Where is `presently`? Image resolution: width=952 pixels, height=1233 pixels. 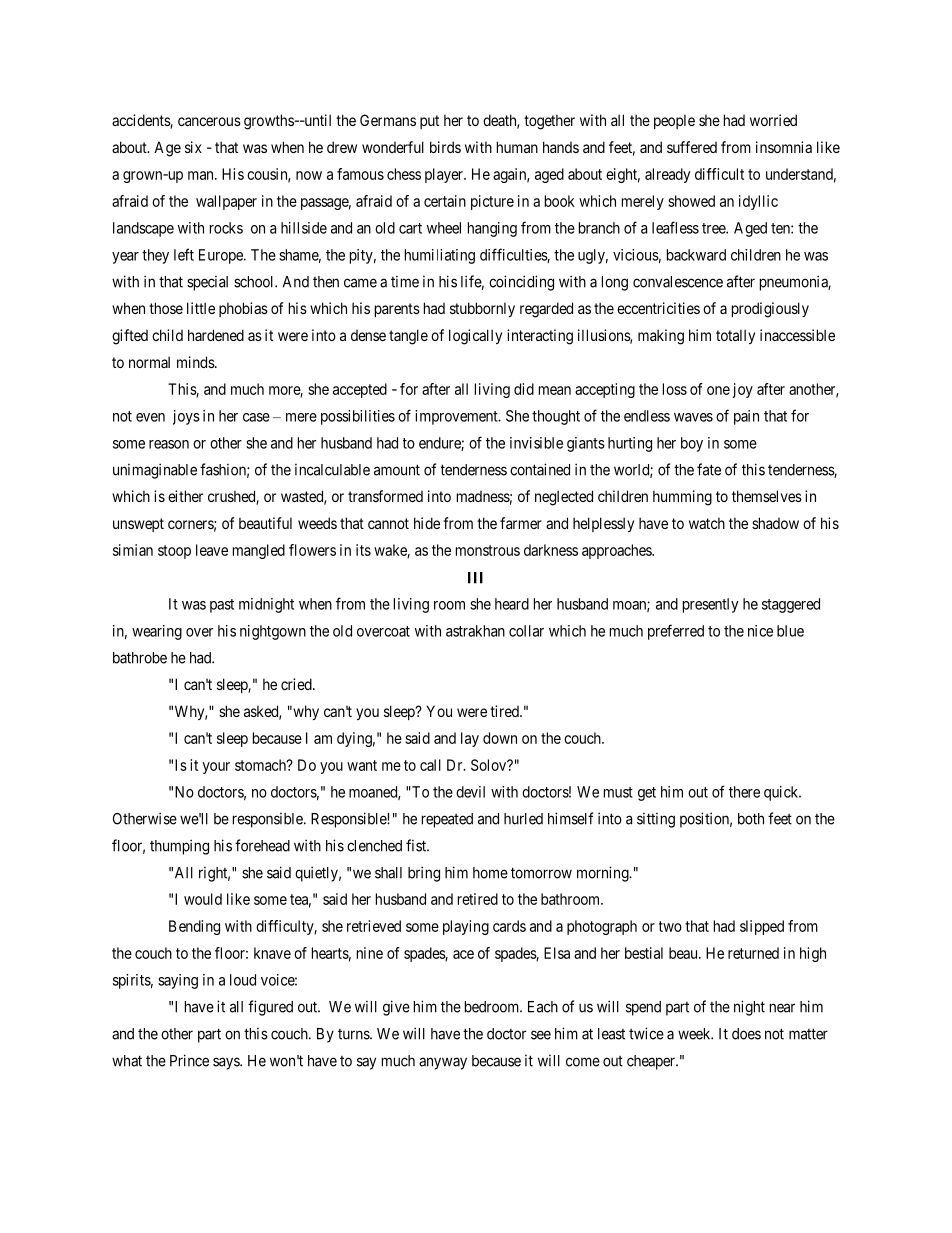 presently is located at coordinates (711, 605).
